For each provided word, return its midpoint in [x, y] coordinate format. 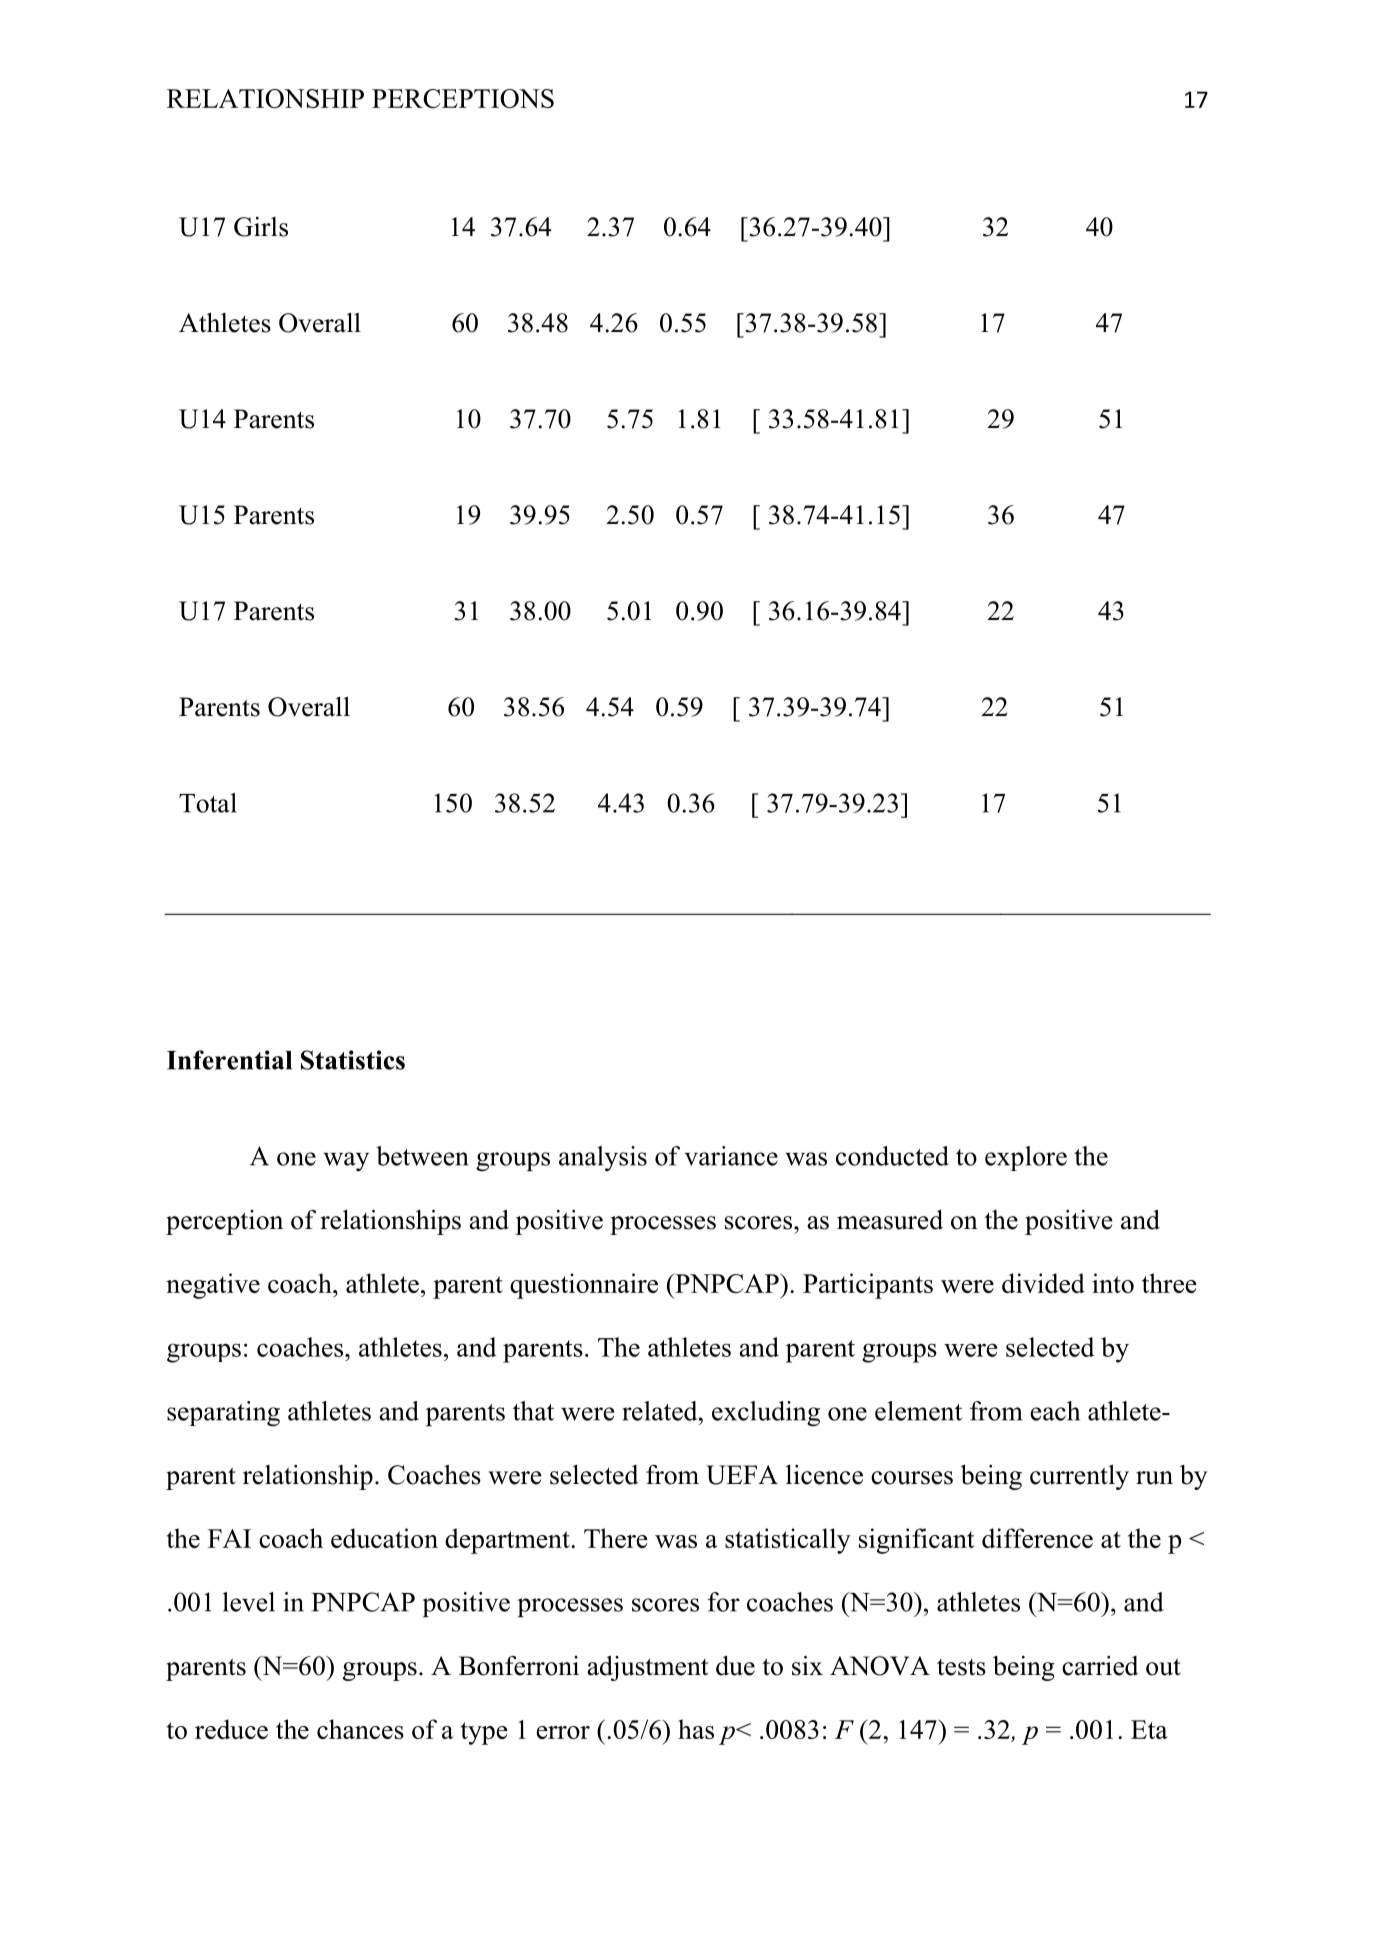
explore [1026, 1158]
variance [731, 1156]
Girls [261, 227]
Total [208, 803]
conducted [892, 1156]
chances [360, 1729]
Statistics [353, 1060]
